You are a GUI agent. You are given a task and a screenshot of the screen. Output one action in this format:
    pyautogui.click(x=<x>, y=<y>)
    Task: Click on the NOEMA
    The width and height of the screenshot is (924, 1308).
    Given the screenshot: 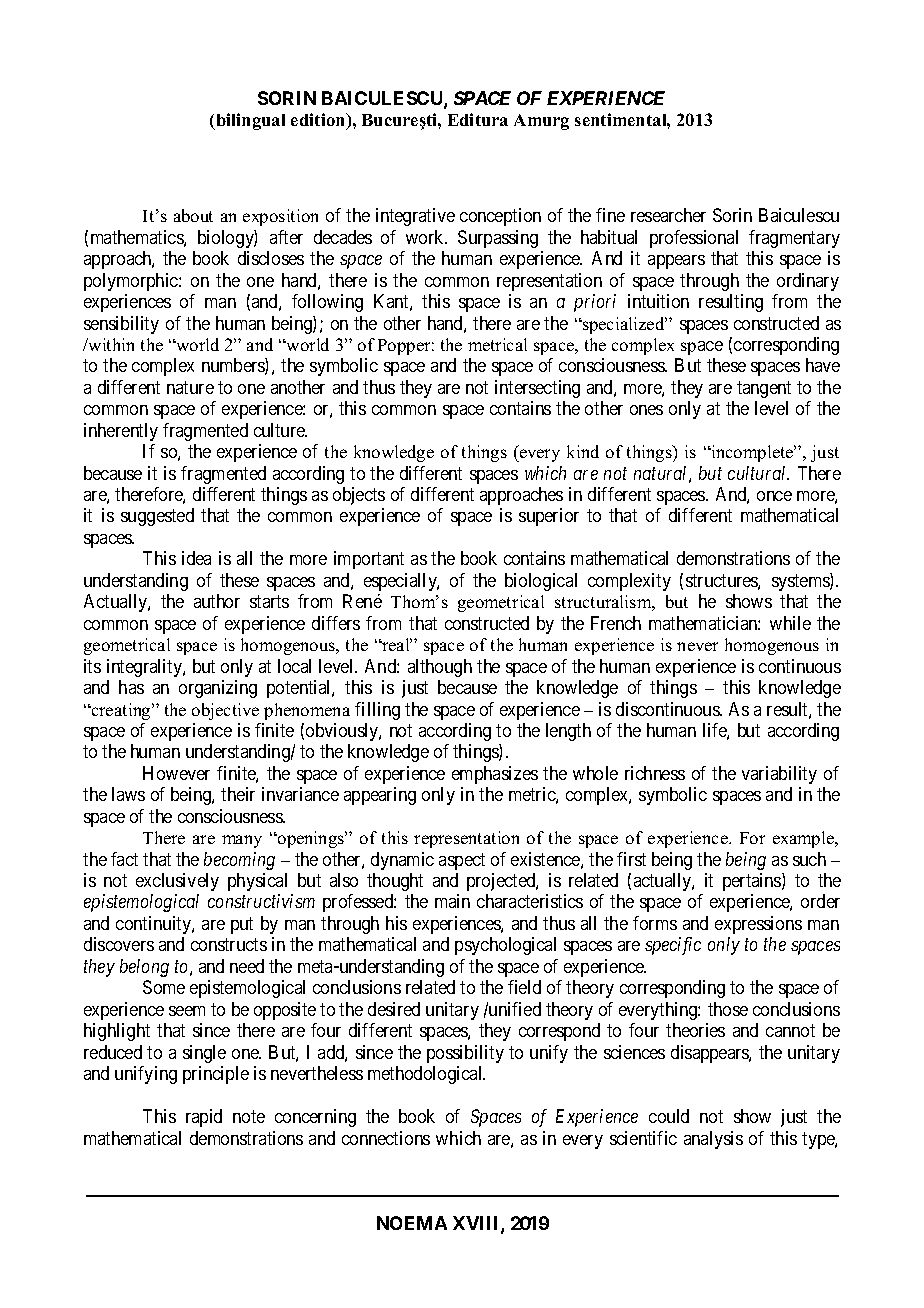 What is the action you would take?
    pyautogui.click(x=412, y=1223)
